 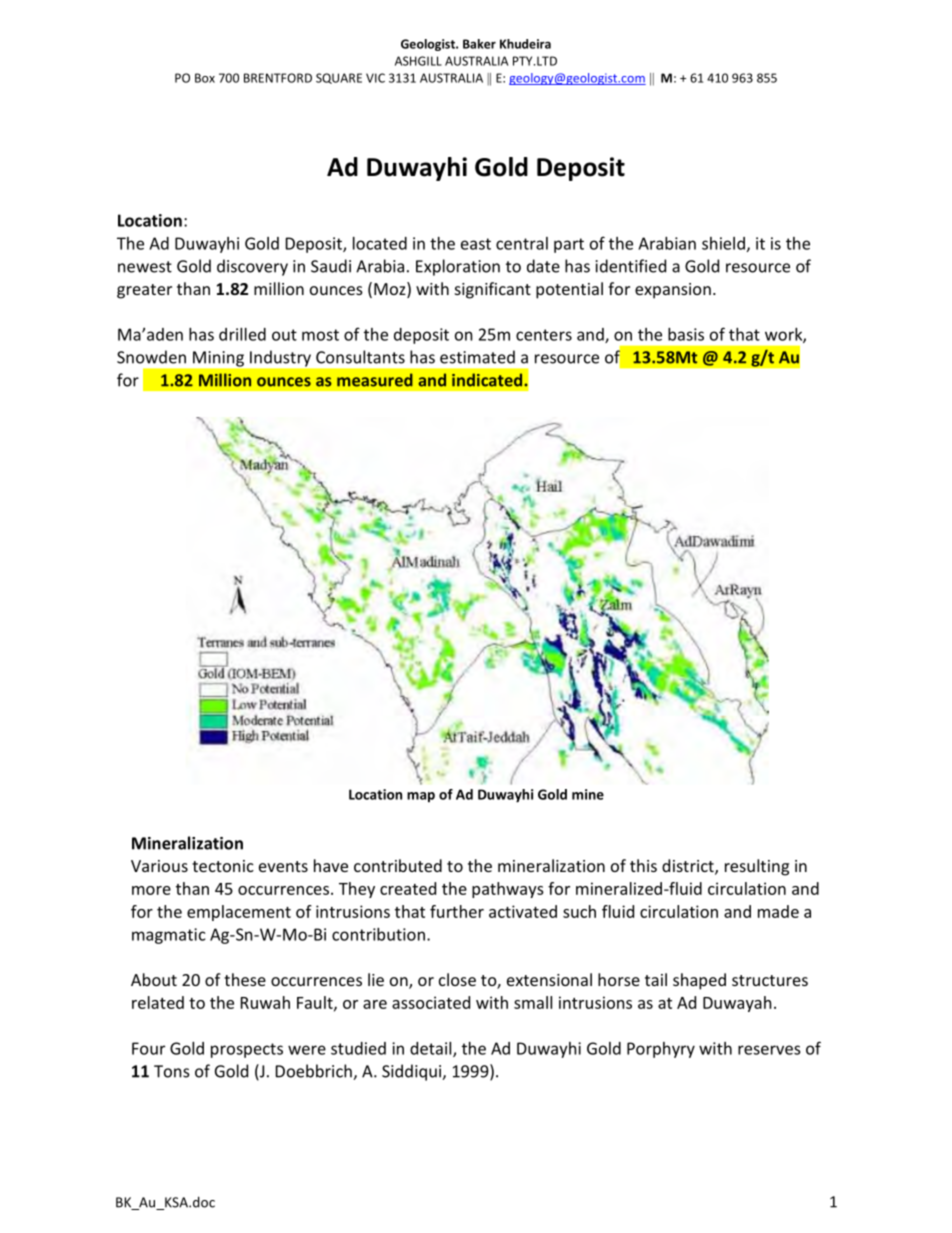 I want to click on resulting, so click(x=757, y=867).
